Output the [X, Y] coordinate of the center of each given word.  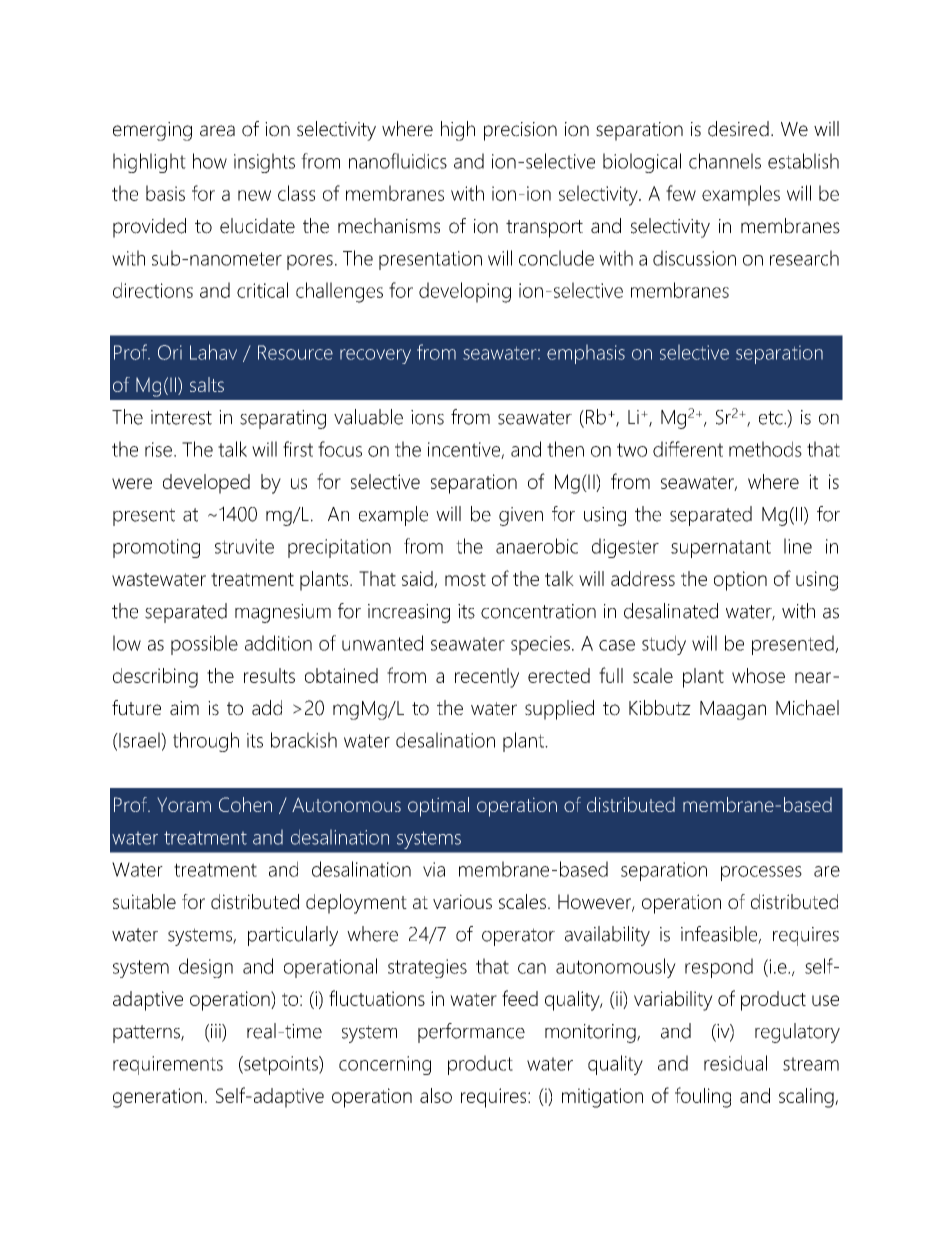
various [462, 901]
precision [520, 131]
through [206, 742]
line [798, 546]
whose [758, 675]
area [217, 131]
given [521, 516]
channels [725, 161]
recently [487, 678]
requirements [168, 1065]
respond [719, 968]
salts [207, 384]
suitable [144, 901]
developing [465, 292]
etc [772, 418]
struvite [244, 546]
